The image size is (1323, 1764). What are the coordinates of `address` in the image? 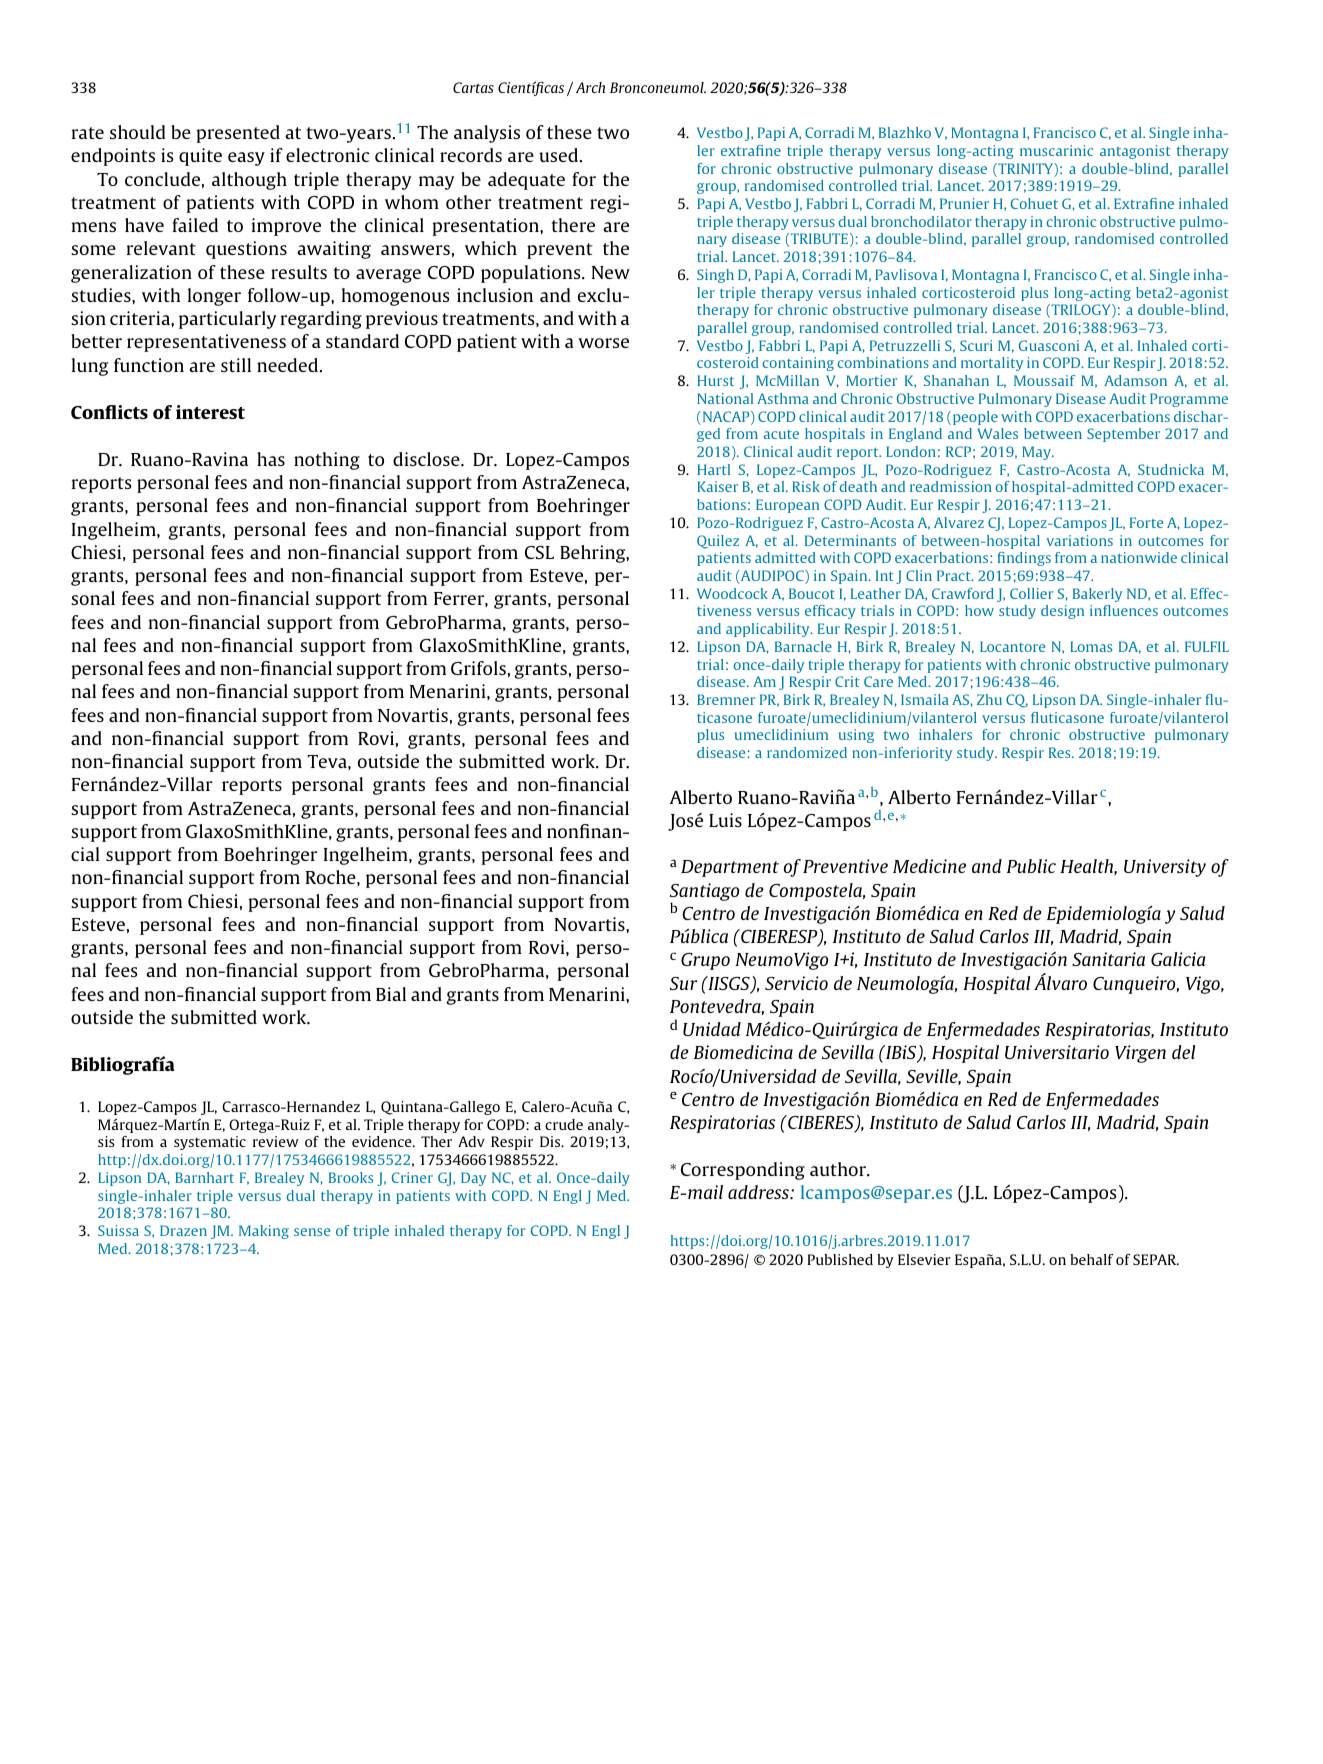 It's located at (759, 1192).
